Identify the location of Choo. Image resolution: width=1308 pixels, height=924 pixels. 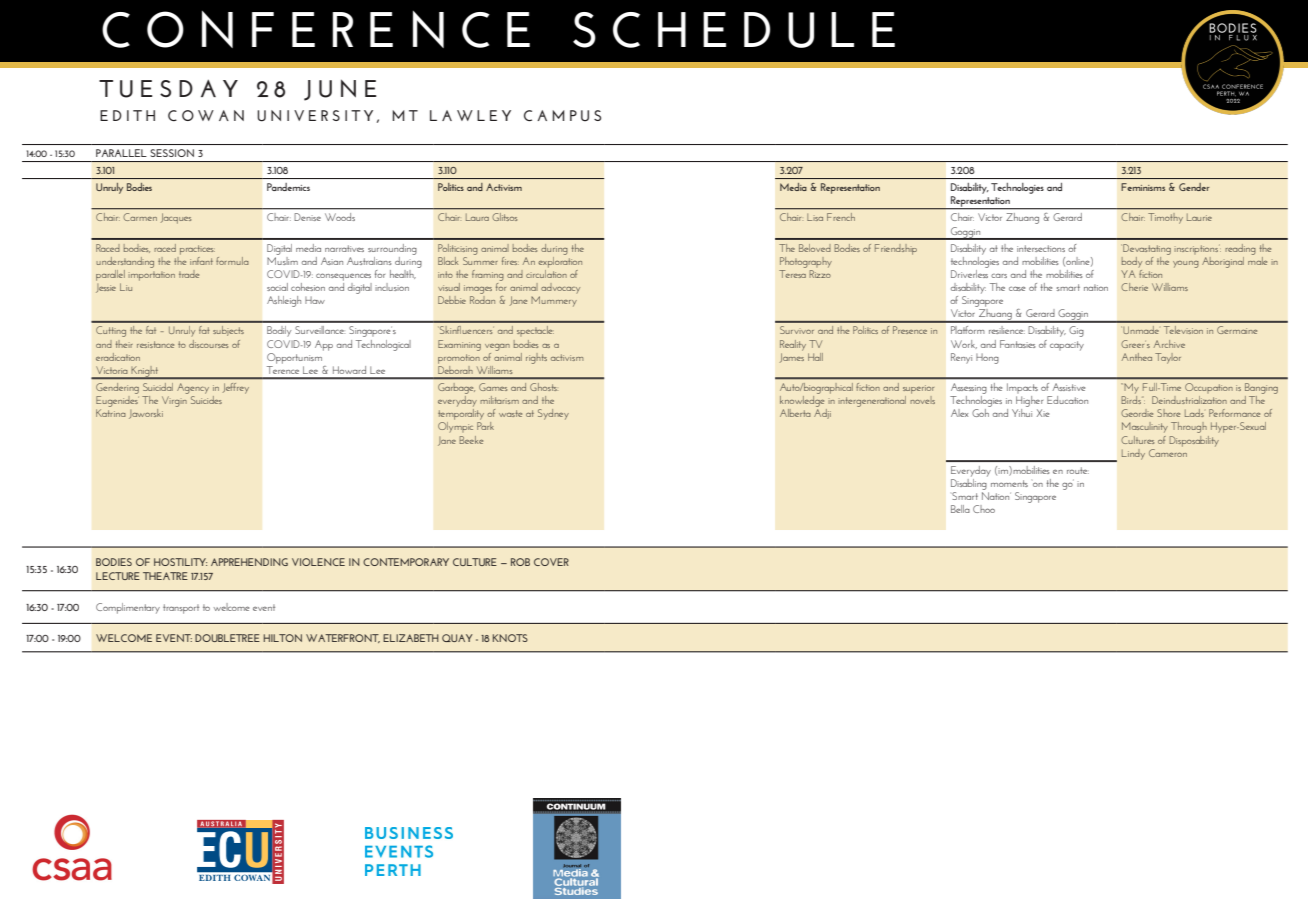
(984, 509).
